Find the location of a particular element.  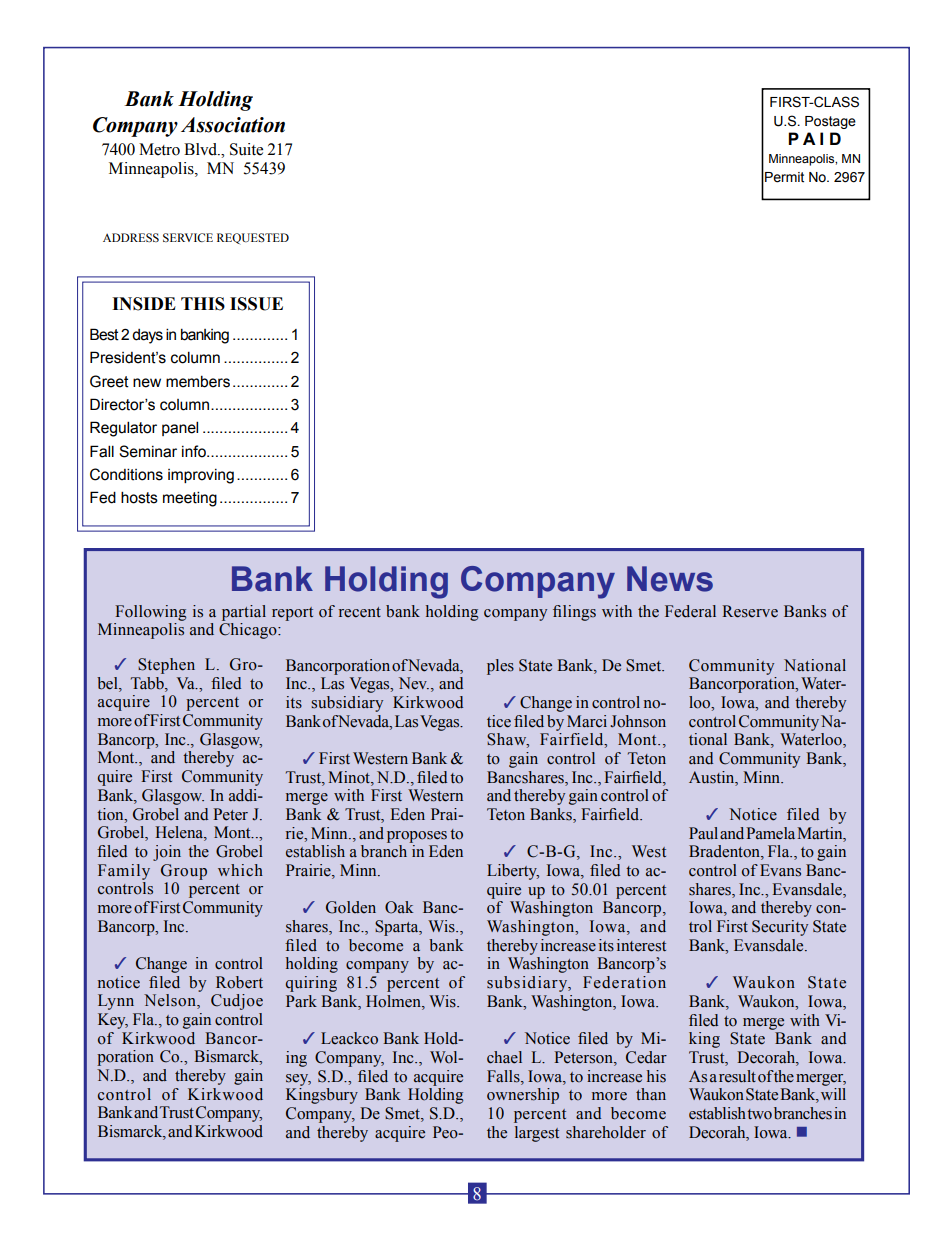

Postage is located at coordinates (830, 122).
